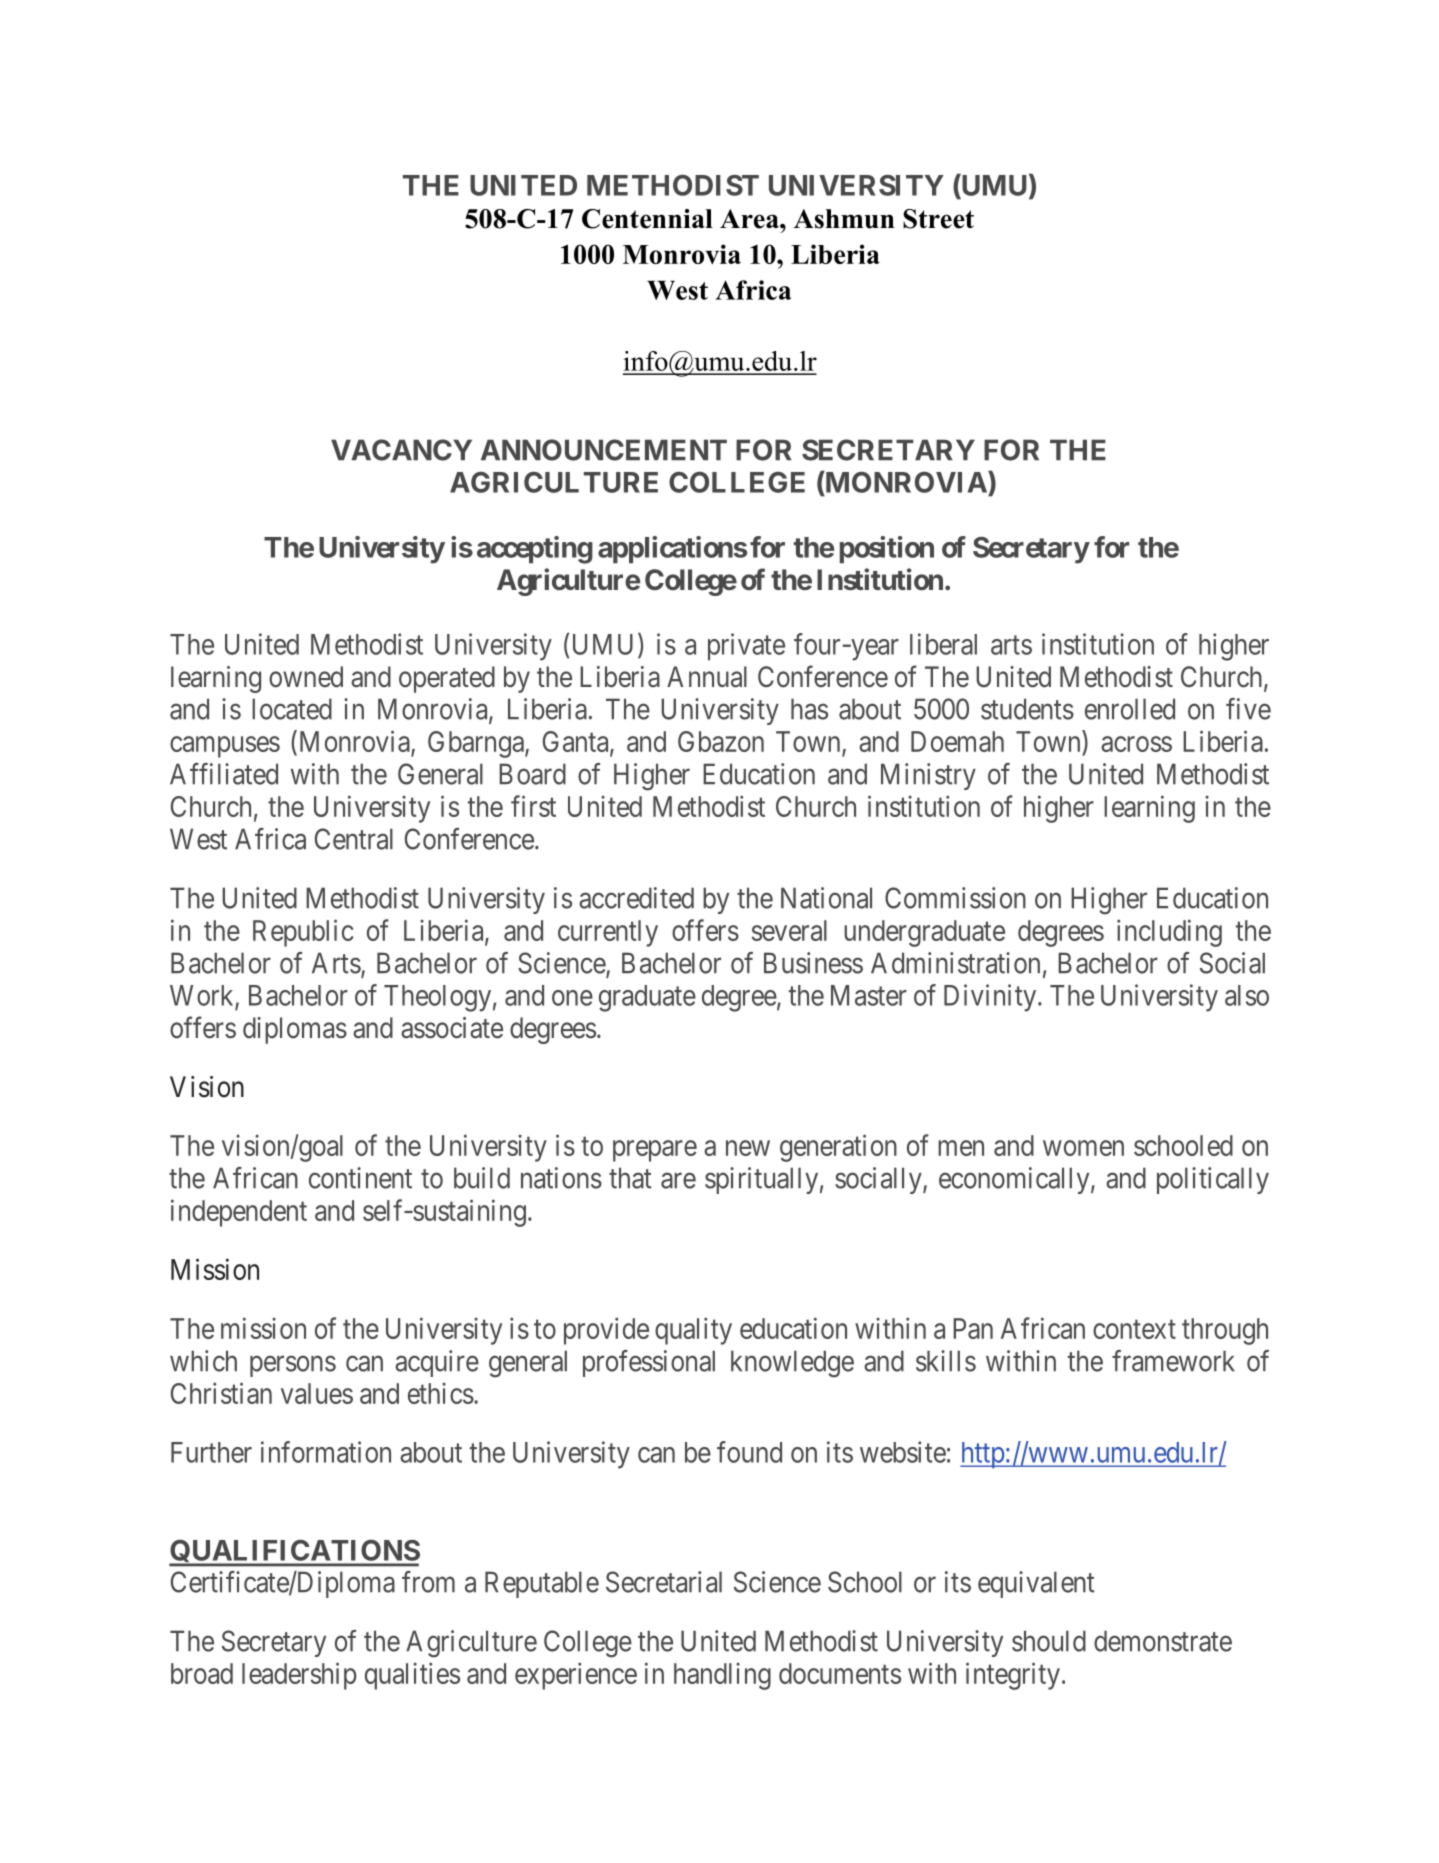 The height and width of the page is (1863, 1439). I want to click on including, so click(1169, 933).
